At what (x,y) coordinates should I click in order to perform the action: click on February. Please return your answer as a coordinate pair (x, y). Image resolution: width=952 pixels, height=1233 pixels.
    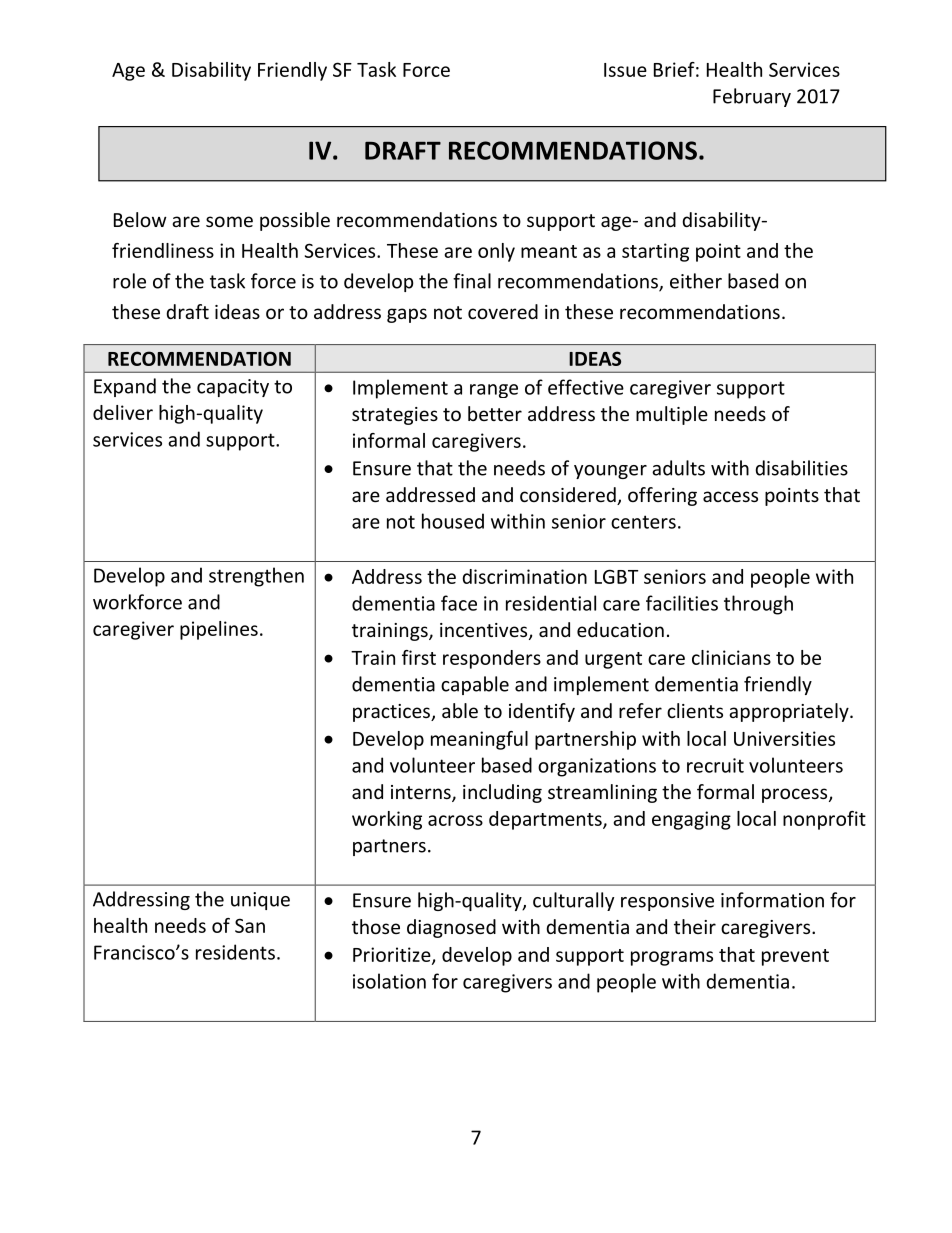
    Looking at the image, I should click on (752, 97).
